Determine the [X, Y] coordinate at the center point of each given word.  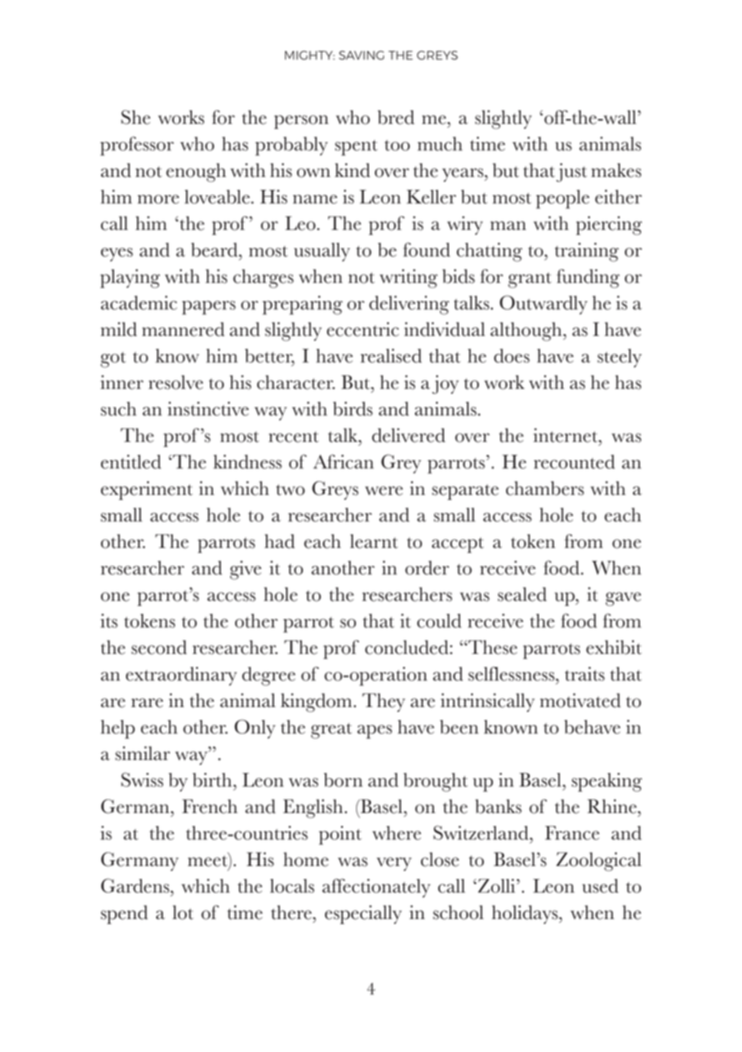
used [600, 886]
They [383, 702]
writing [409, 278]
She [135, 117]
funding [588, 278]
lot [183, 912]
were [384, 491]
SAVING [361, 55]
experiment [147, 490]
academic [139, 303]
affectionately [376, 888]
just [571, 172]
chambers [545, 488]
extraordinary [181, 676]
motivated [580, 700]
